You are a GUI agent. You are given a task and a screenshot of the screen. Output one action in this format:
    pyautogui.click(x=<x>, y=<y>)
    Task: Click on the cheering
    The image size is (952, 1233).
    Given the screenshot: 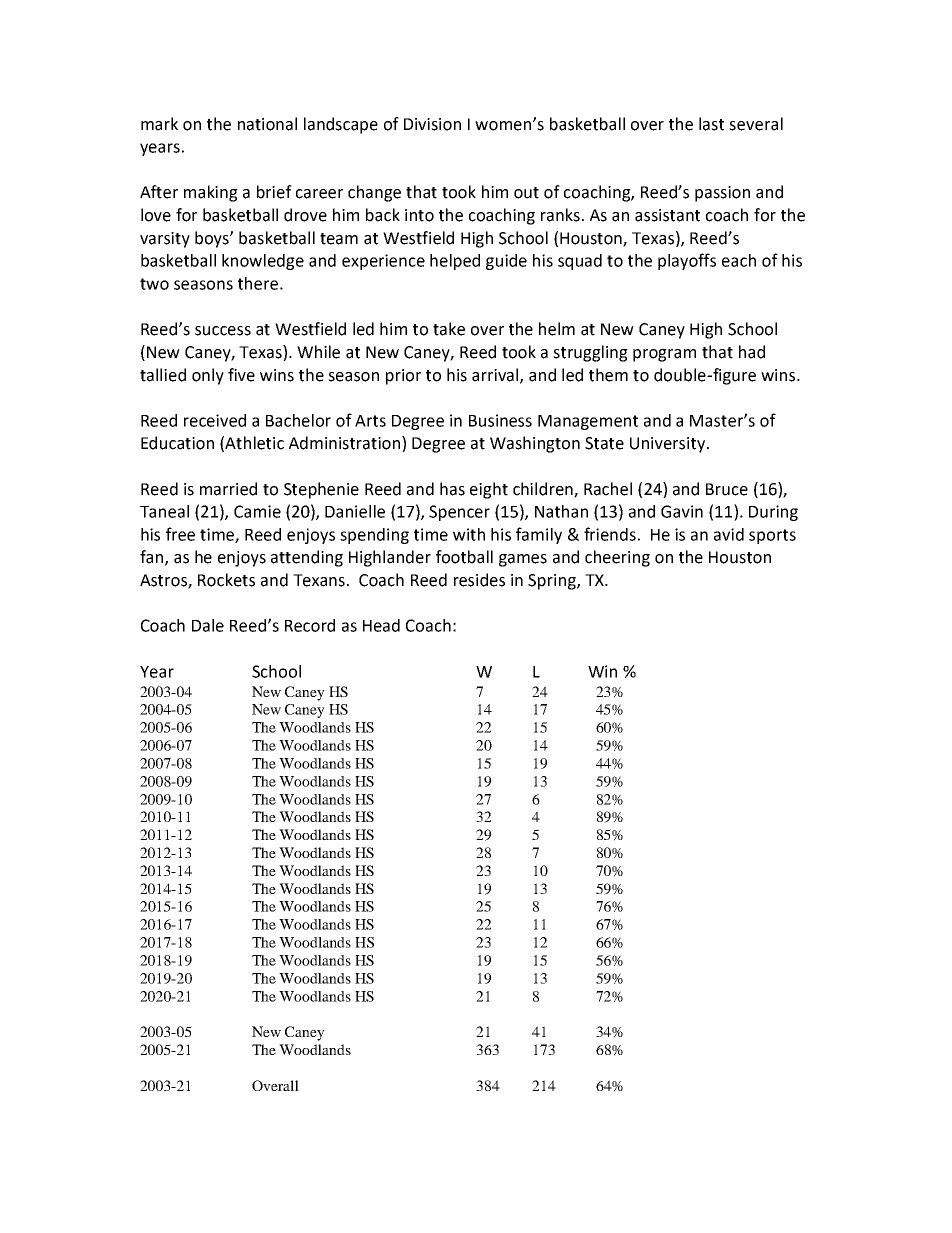 What is the action you would take?
    pyautogui.click(x=617, y=558)
